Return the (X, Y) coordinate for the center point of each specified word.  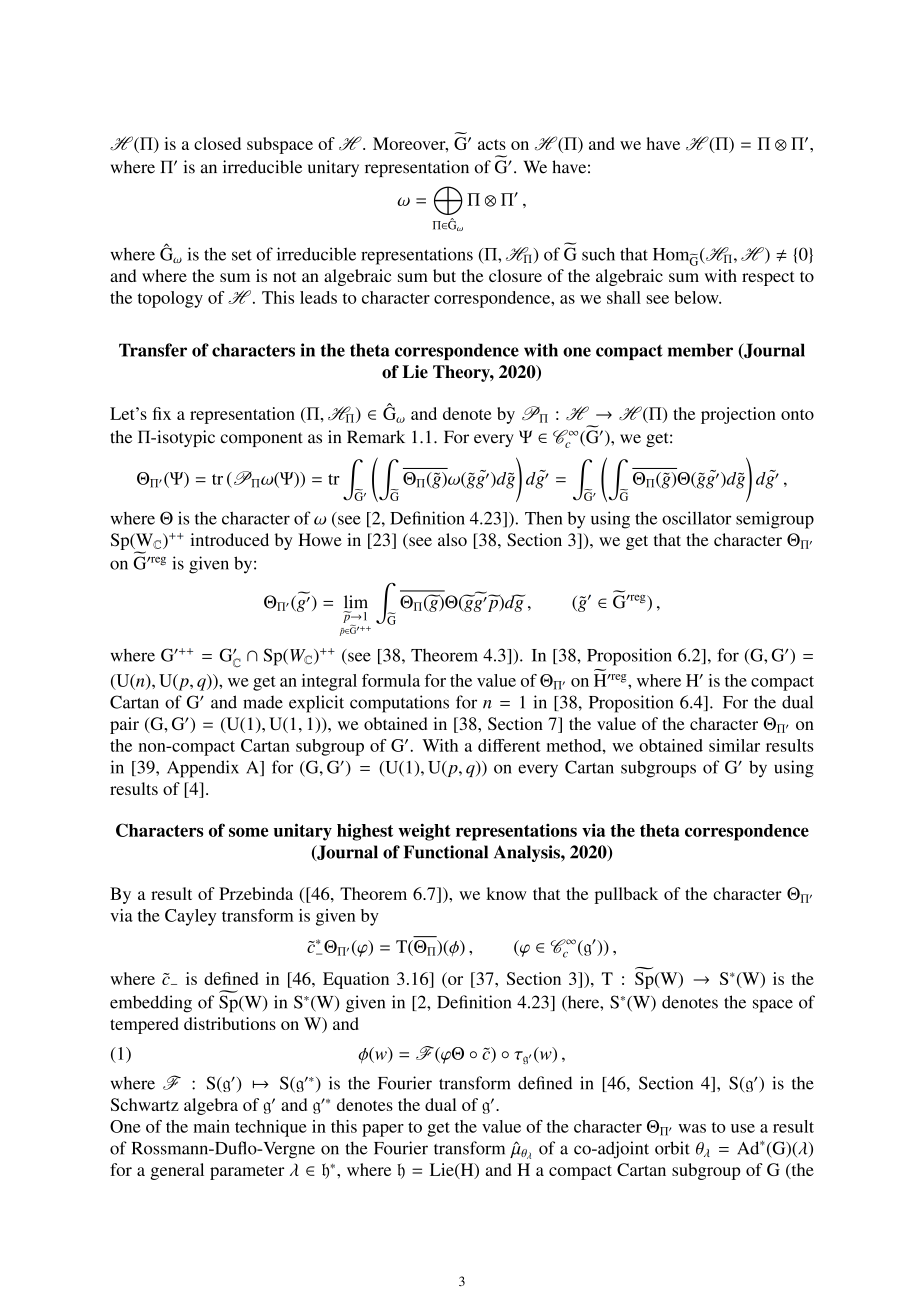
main (211, 1126)
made (263, 702)
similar (734, 745)
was (692, 1128)
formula (391, 680)
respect (768, 278)
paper (383, 1130)
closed (217, 143)
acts (492, 144)
